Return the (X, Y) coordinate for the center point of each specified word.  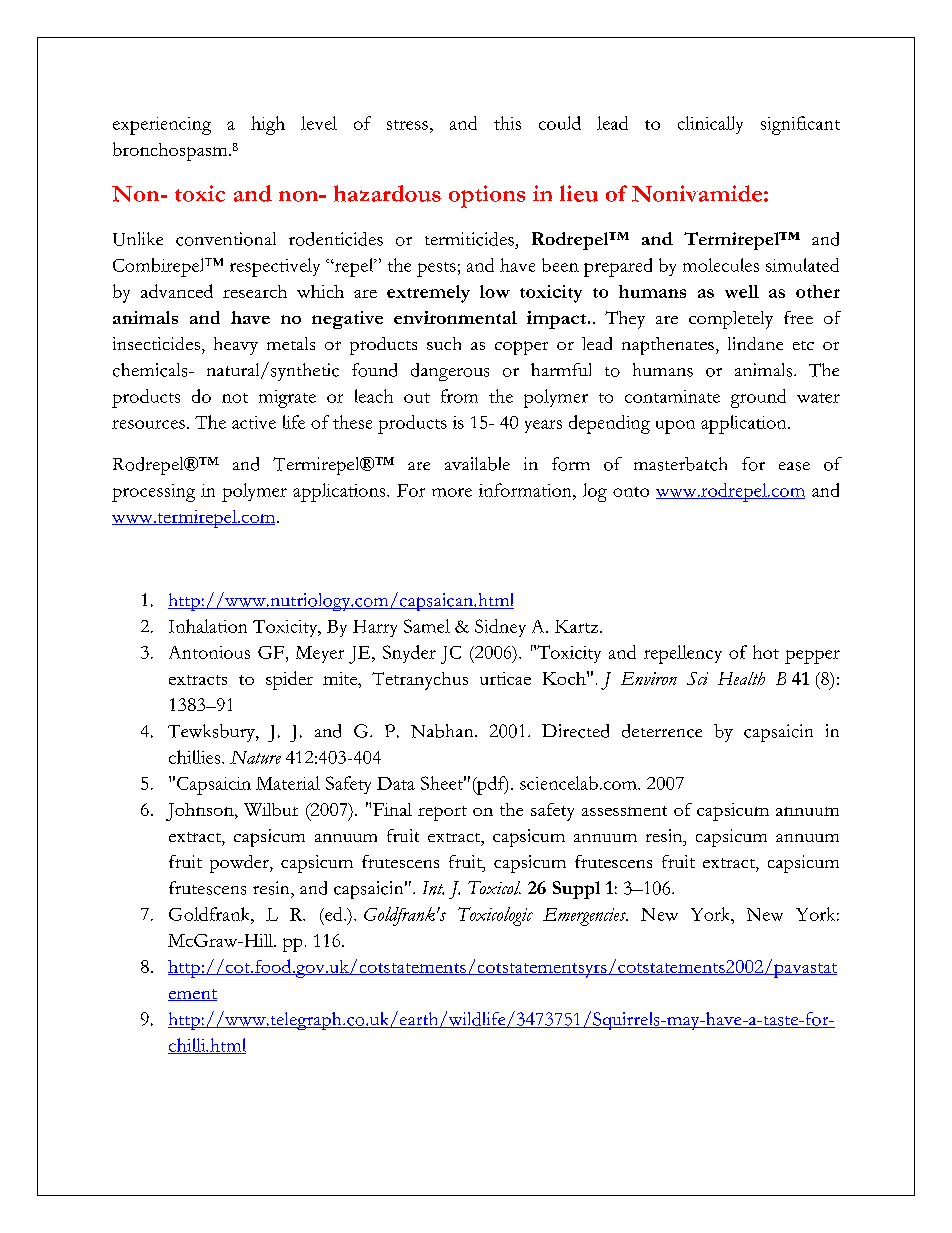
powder (240, 864)
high (268, 125)
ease (794, 466)
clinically (710, 125)
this (507, 123)
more (452, 492)
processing (153, 493)
